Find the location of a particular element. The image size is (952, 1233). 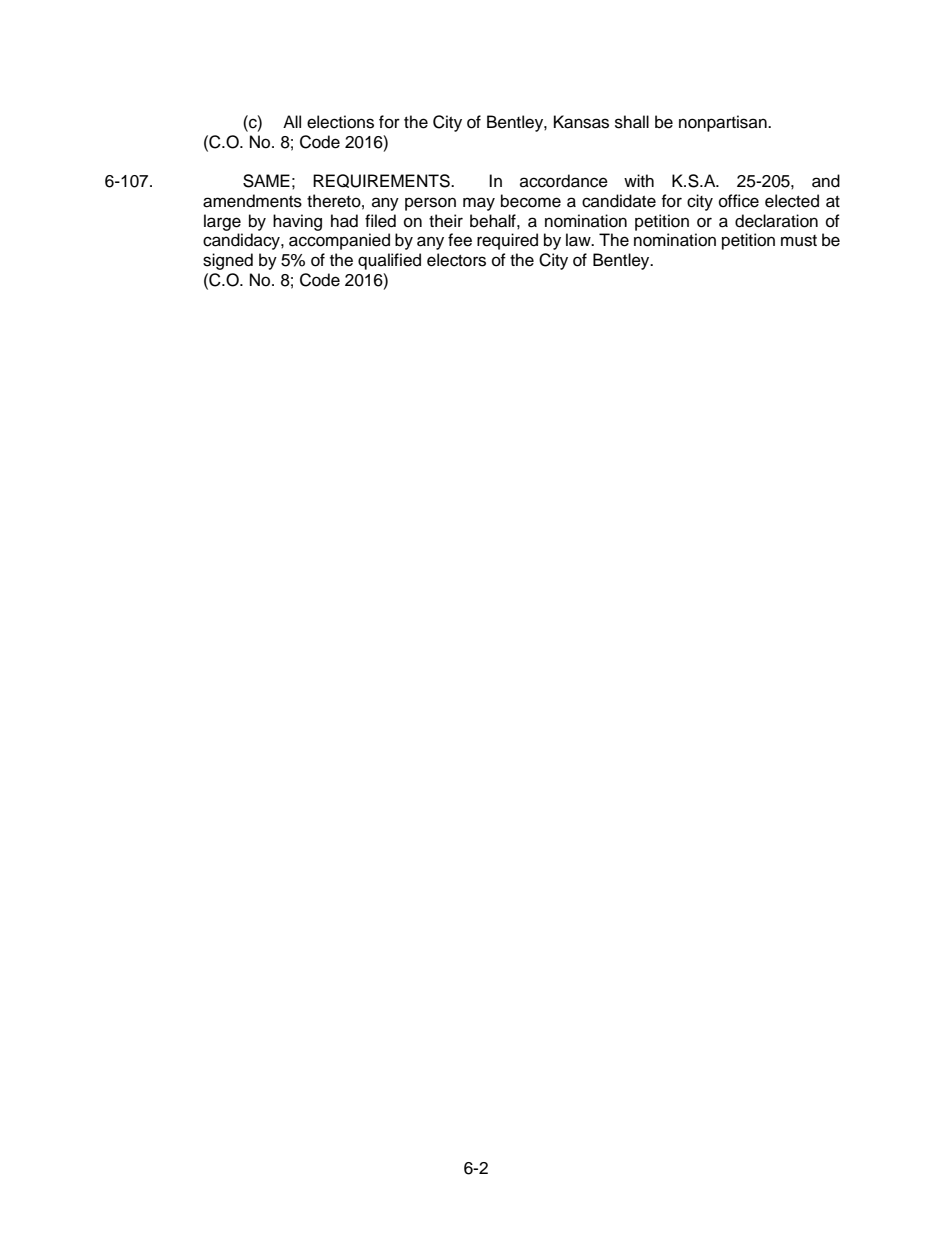

elections is located at coordinates (340, 122).
